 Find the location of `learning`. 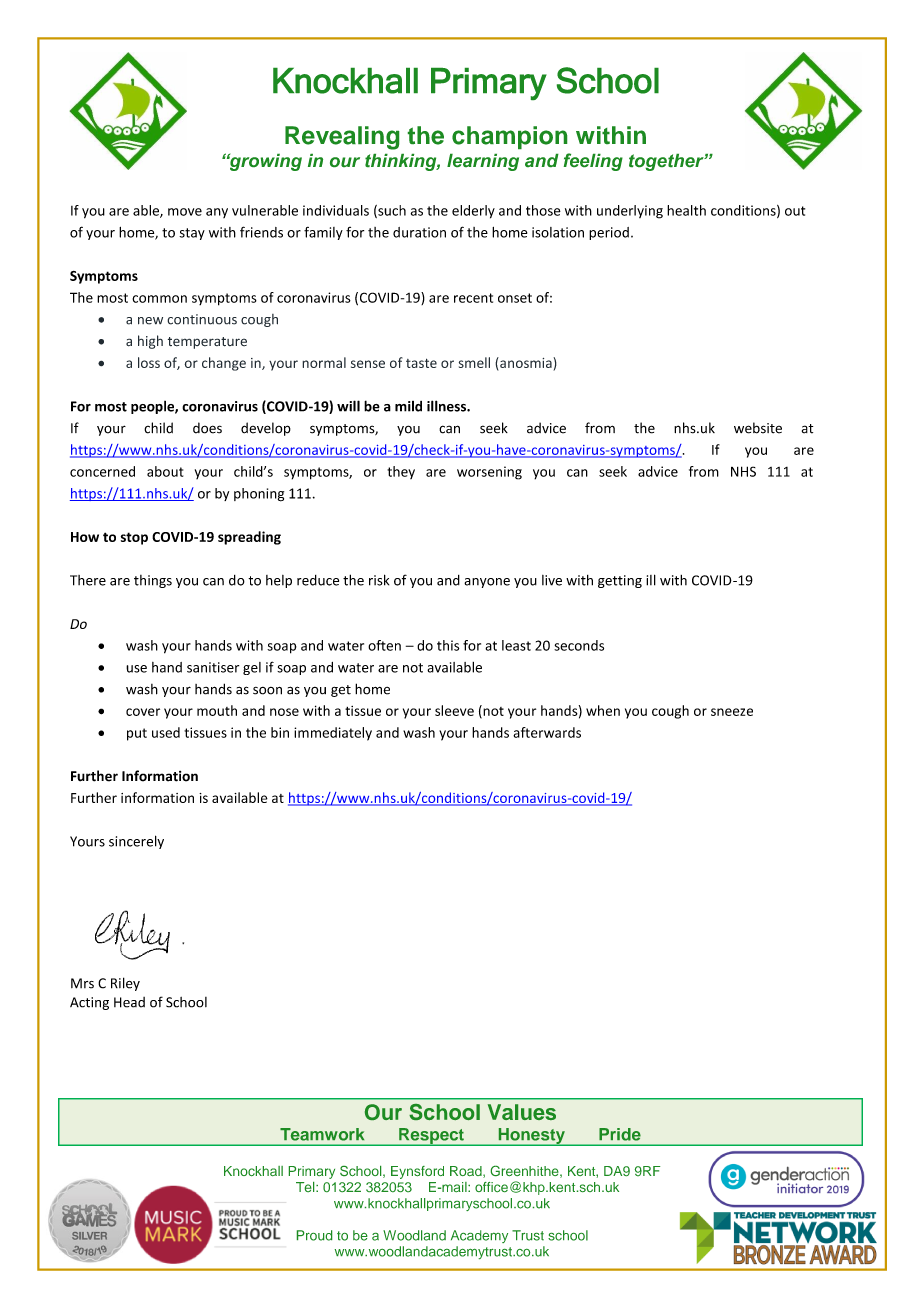

learning is located at coordinates (483, 162).
